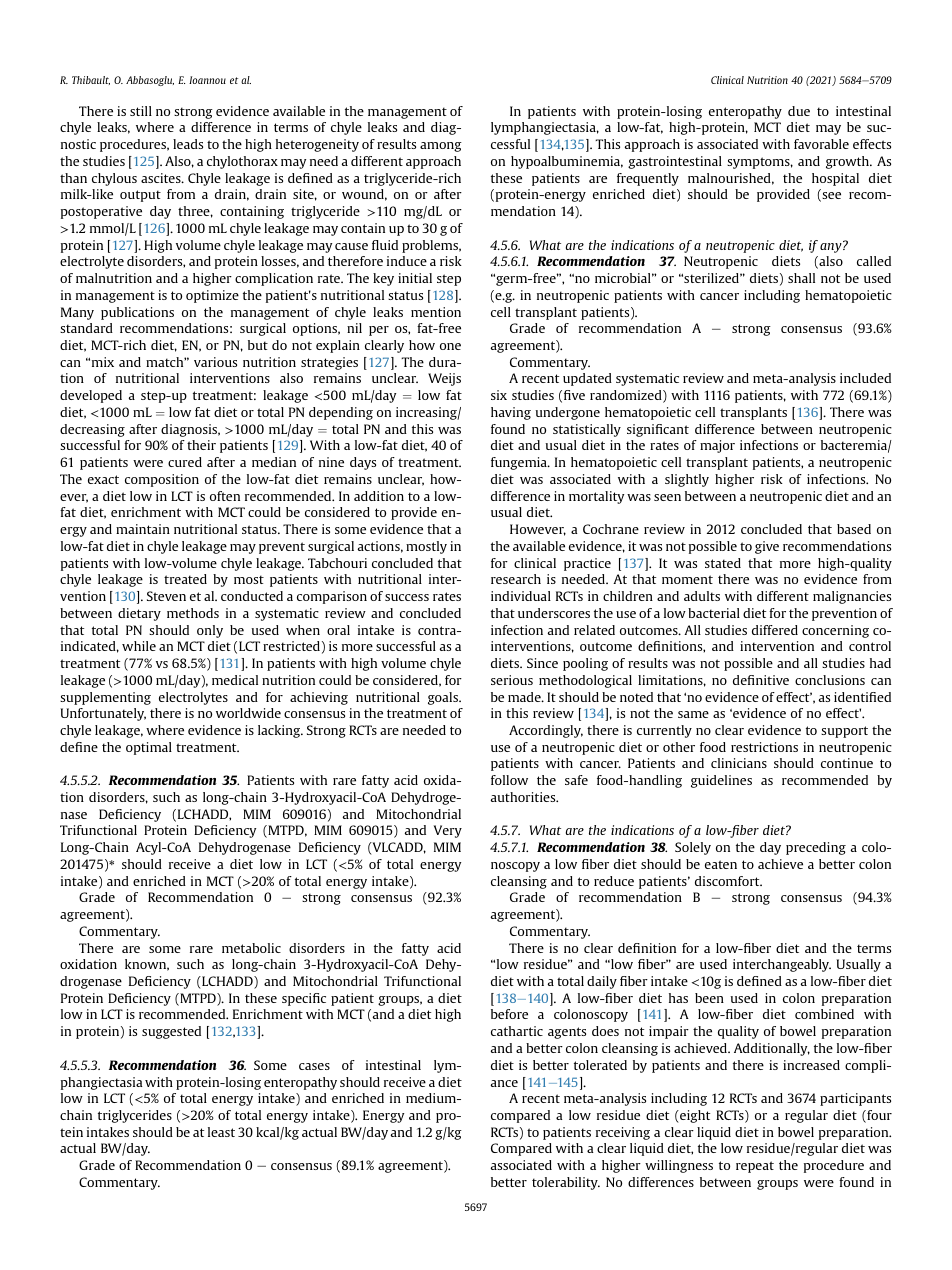 This screenshot has height=1270, width=952. What do you see at coordinates (448, 831) in the screenshot?
I see `Very` at bounding box center [448, 831].
